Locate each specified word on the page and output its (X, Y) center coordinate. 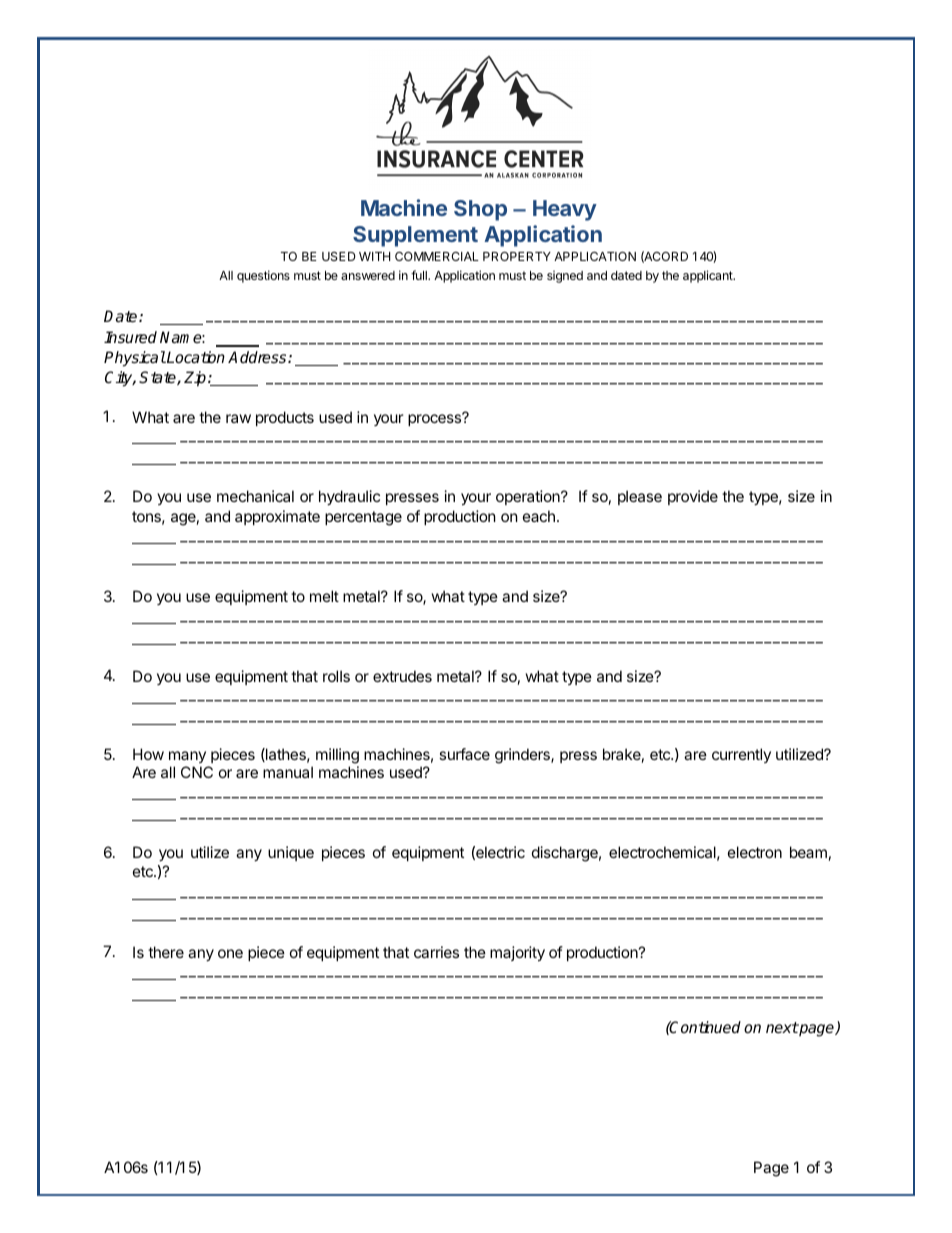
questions (263, 276)
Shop (480, 210)
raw (238, 418)
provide (693, 497)
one (230, 953)
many (187, 757)
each (539, 516)
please (640, 497)
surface (464, 754)
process (436, 419)
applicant (709, 276)
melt (324, 596)
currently (741, 755)
